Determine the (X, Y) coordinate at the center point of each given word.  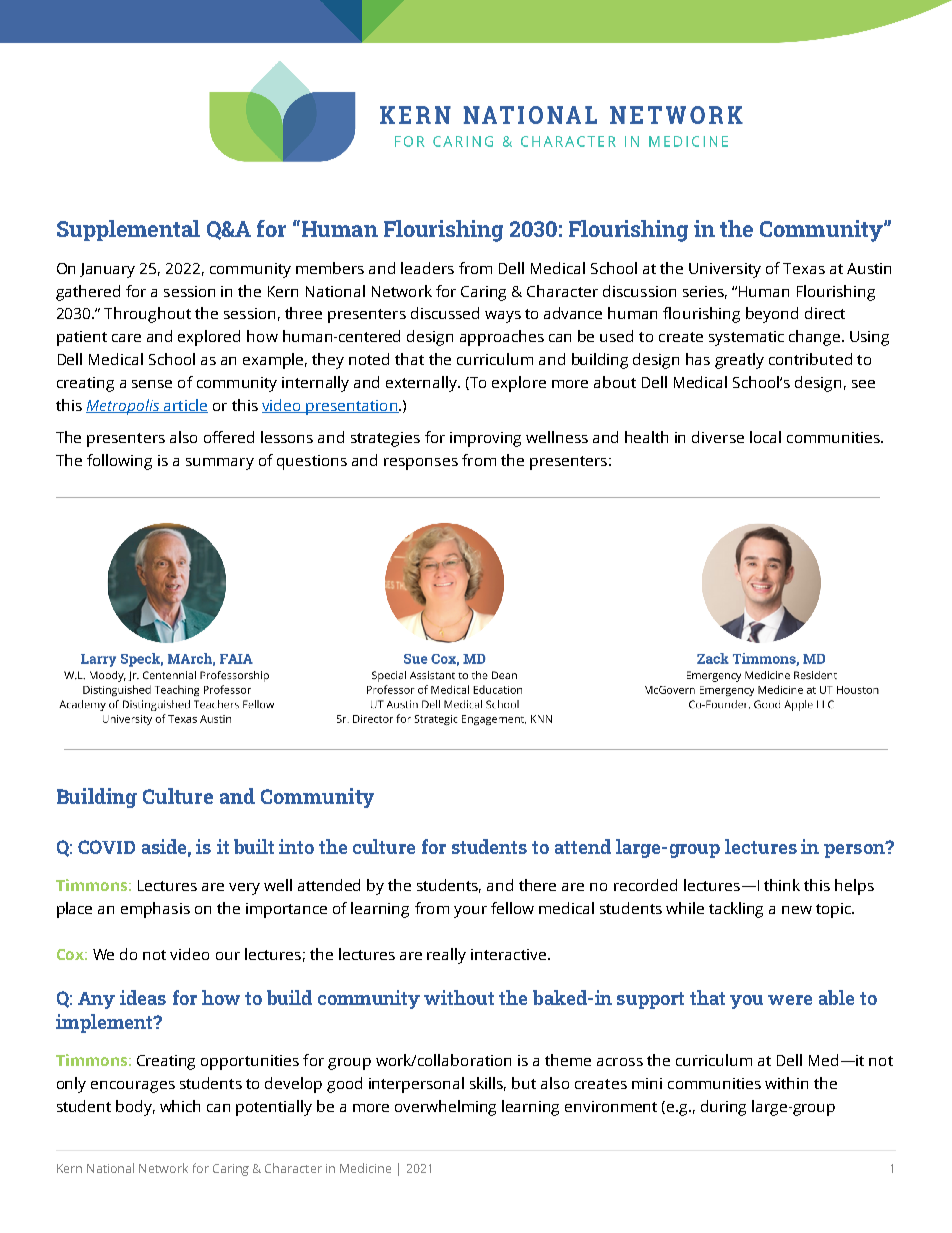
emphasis (155, 910)
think (782, 885)
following (119, 462)
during (723, 1108)
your (470, 912)
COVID (106, 847)
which (180, 1106)
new (797, 910)
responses (421, 464)
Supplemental (128, 230)
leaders (427, 268)
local (765, 437)
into (296, 846)
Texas (804, 268)
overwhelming (445, 1108)
